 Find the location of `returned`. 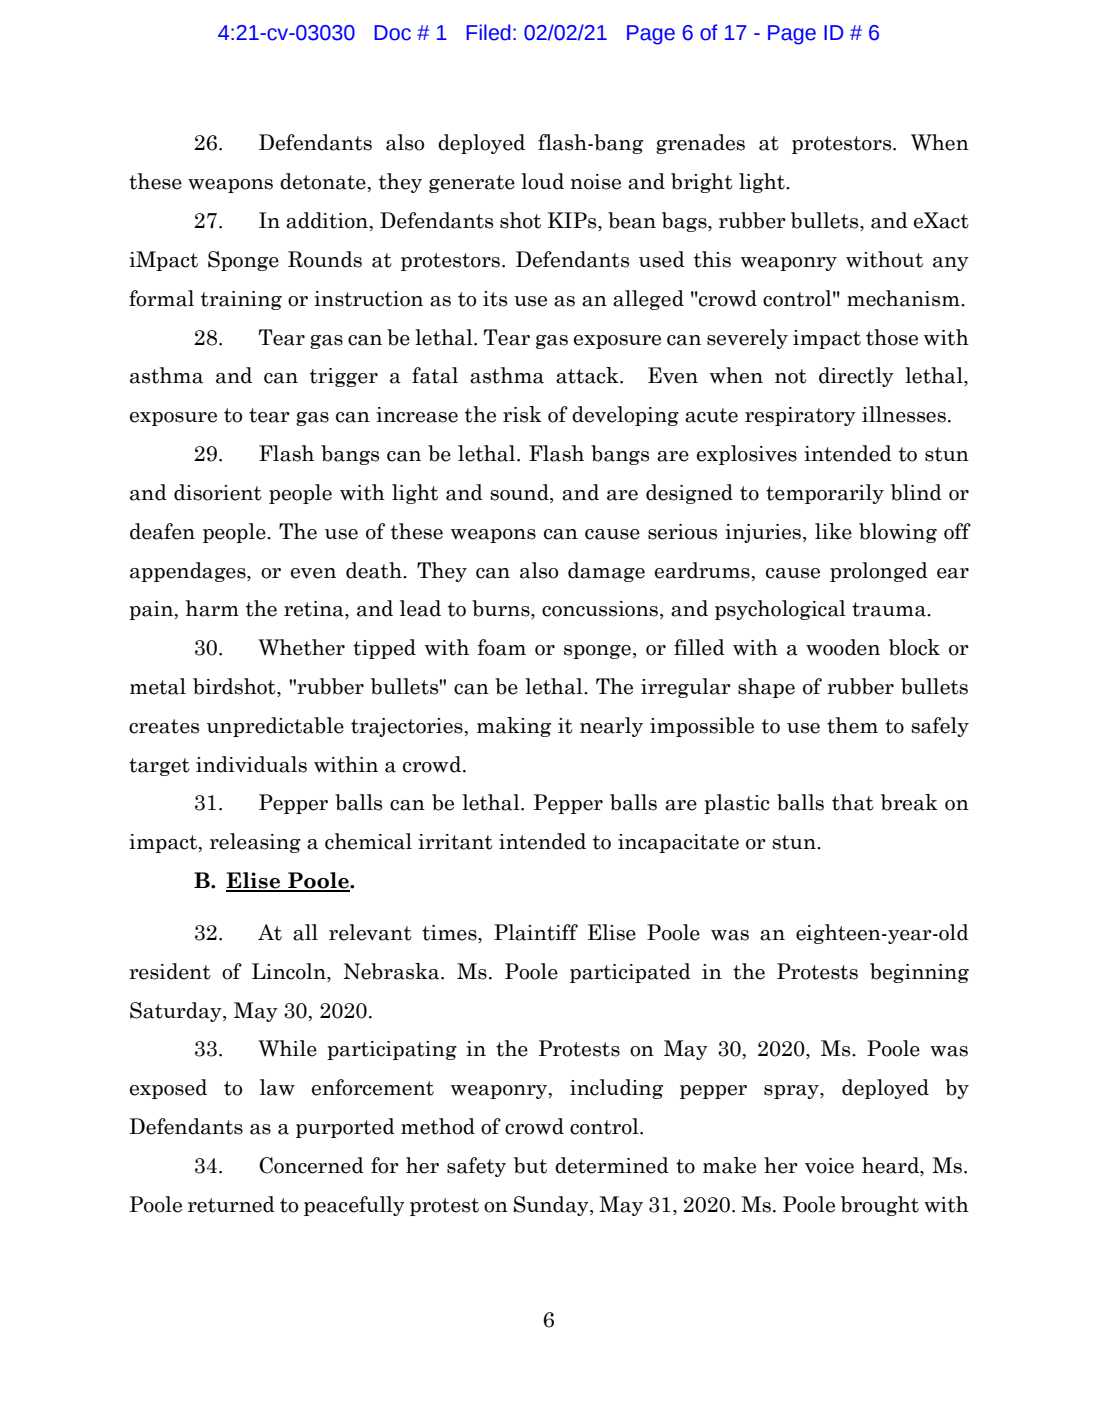

returned is located at coordinates (231, 1204).
